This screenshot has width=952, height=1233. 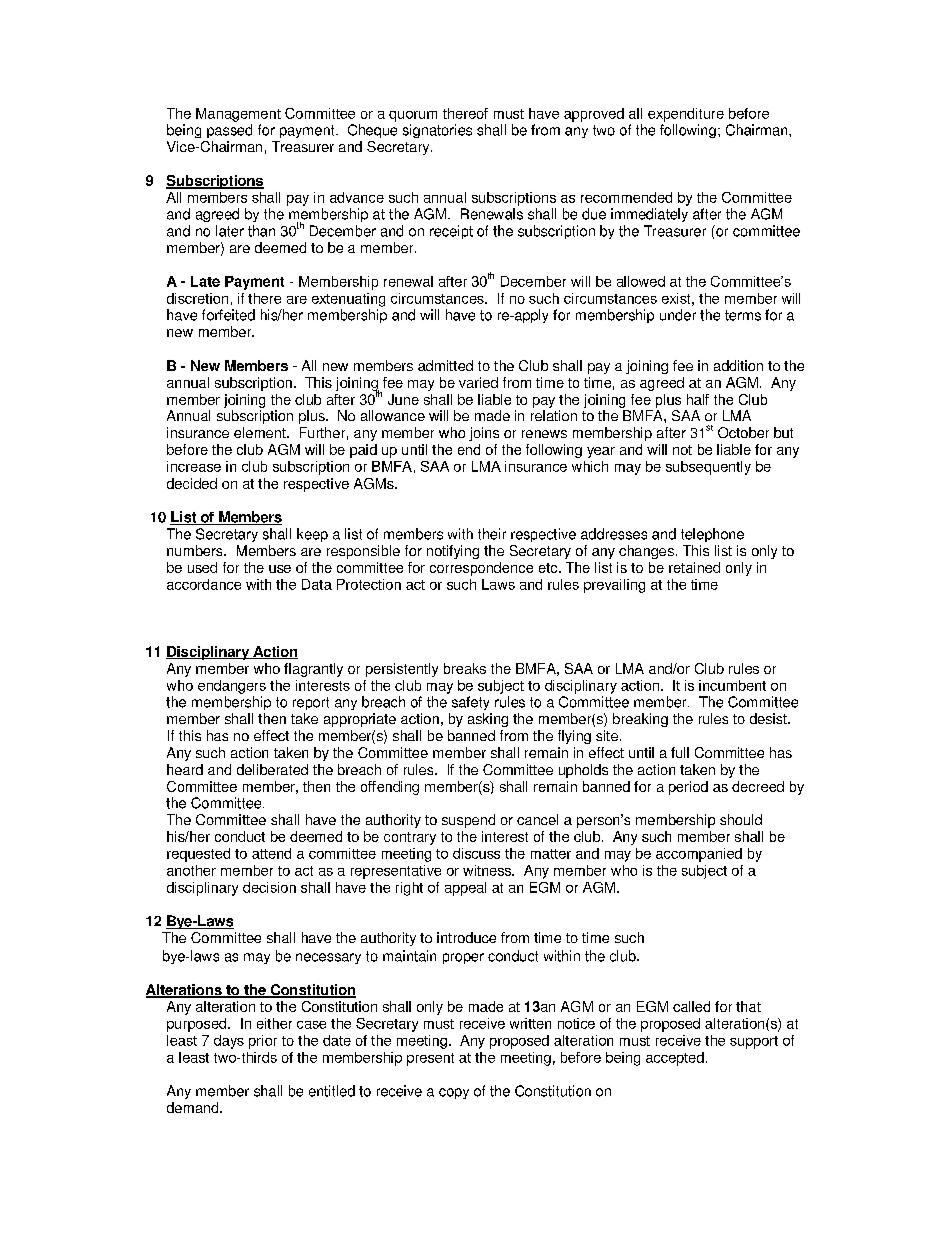 What do you see at coordinates (488, 720) in the screenshot?
I see `asking` at bounding box center [488, 720].
